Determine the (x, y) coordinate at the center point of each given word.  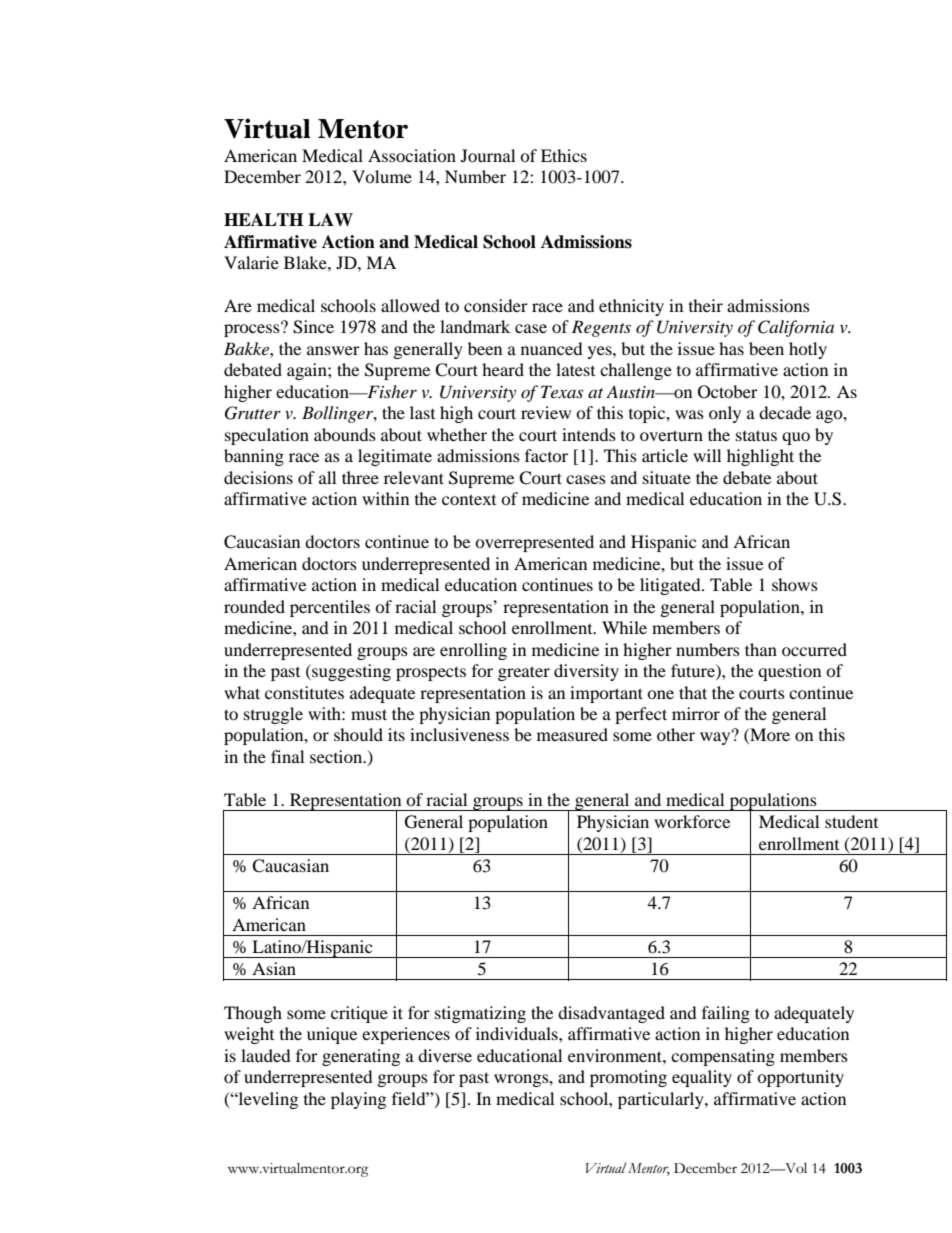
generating (361, 1057)
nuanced (552, 348)
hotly (808, 350)
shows (795, 584)
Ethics (564, 155)
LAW (330, 219)
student (851, 821)
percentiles (330, 608)
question (789, 672)
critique (359, 1014)
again (308, 371)
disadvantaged (611, 1014)
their (706, 305)
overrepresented (534, 543)
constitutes (304, 692)
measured (572, 734)
